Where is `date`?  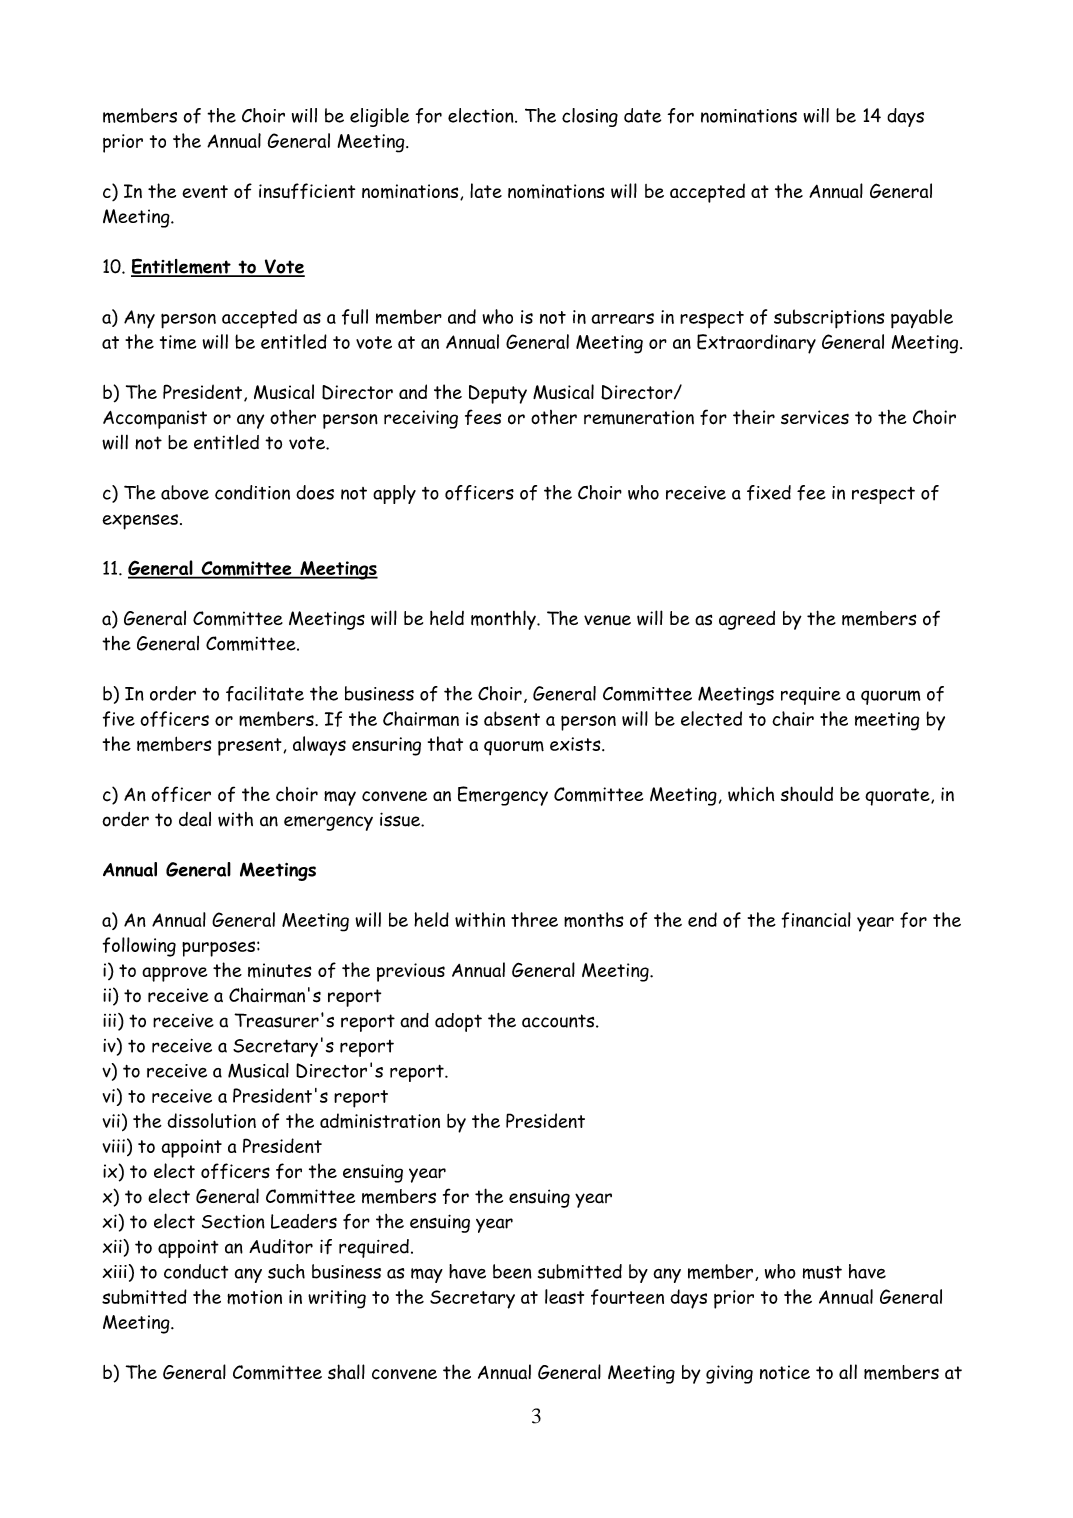
date is located at coordinates (642, 115).
